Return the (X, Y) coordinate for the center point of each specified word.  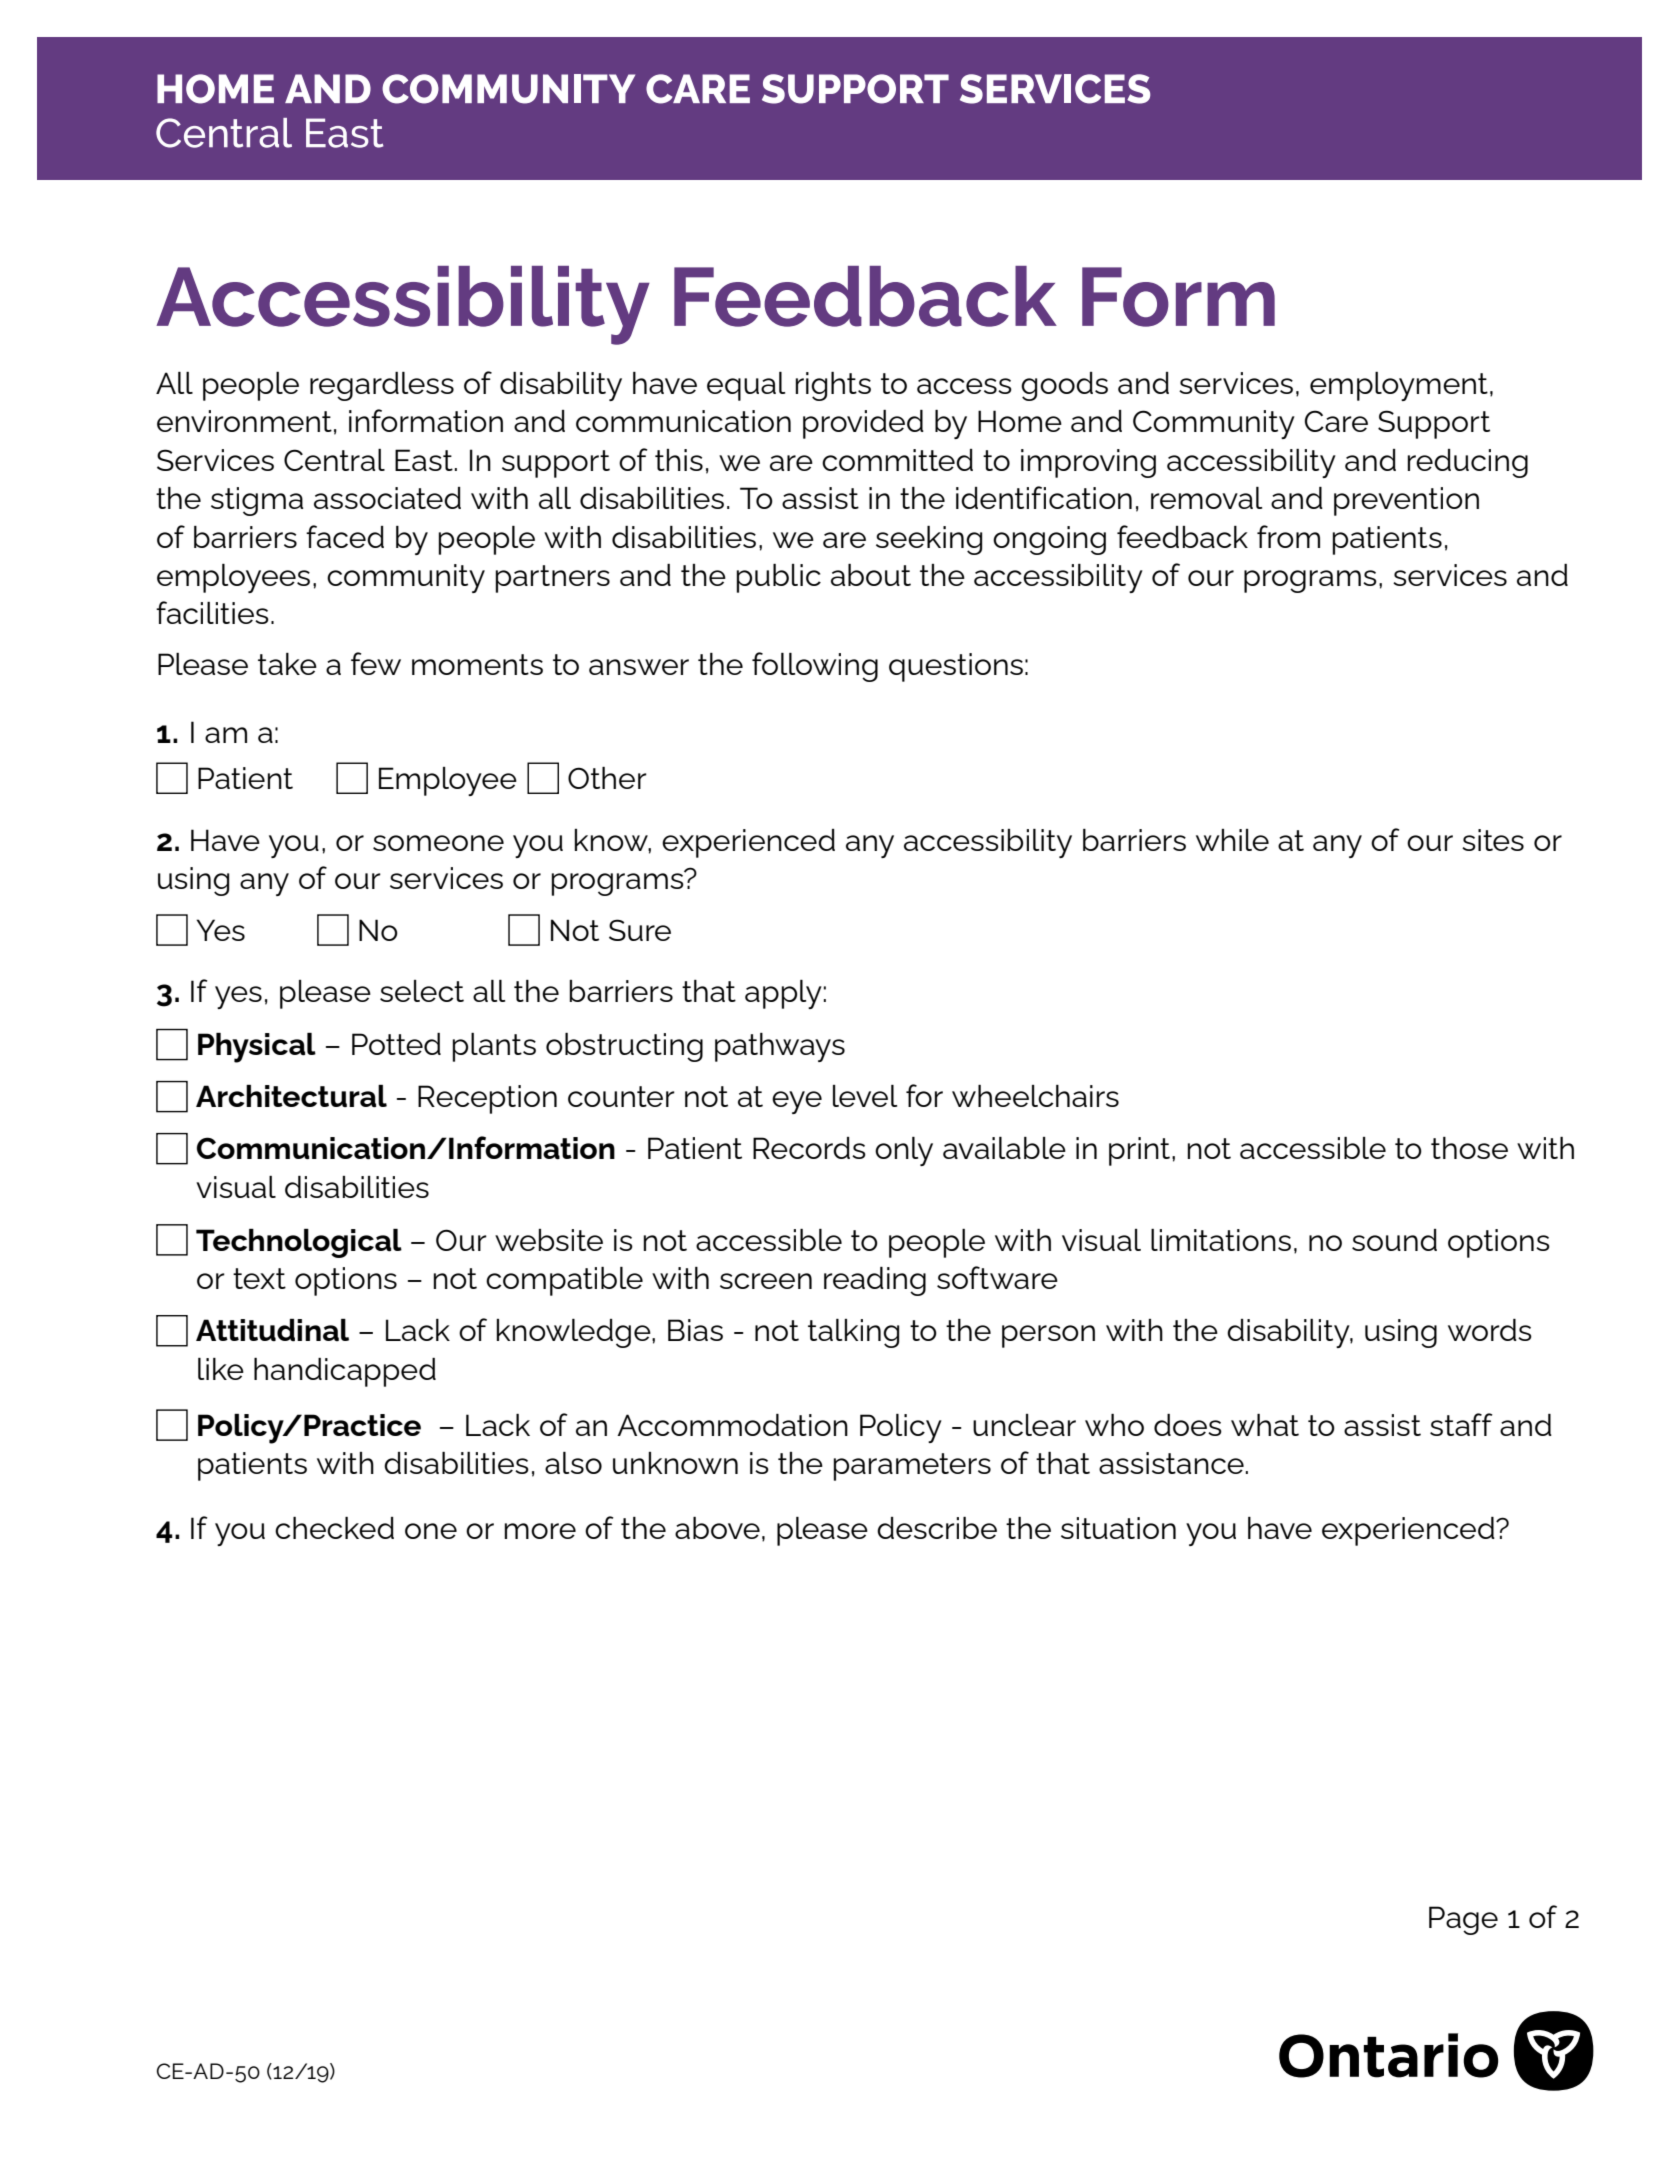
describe (937, 1528)
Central (334, 460)
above (717, 1528)
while (1232, 840)
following (815, 667)
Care (1336, 421)
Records (809, 1148)
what (1265, 1425)
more (540, 1531)
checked (334, 1528)
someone (438, 843)
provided (863, 424)
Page (1463, 1920)
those (1469, 1148)
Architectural (291, 1096)
